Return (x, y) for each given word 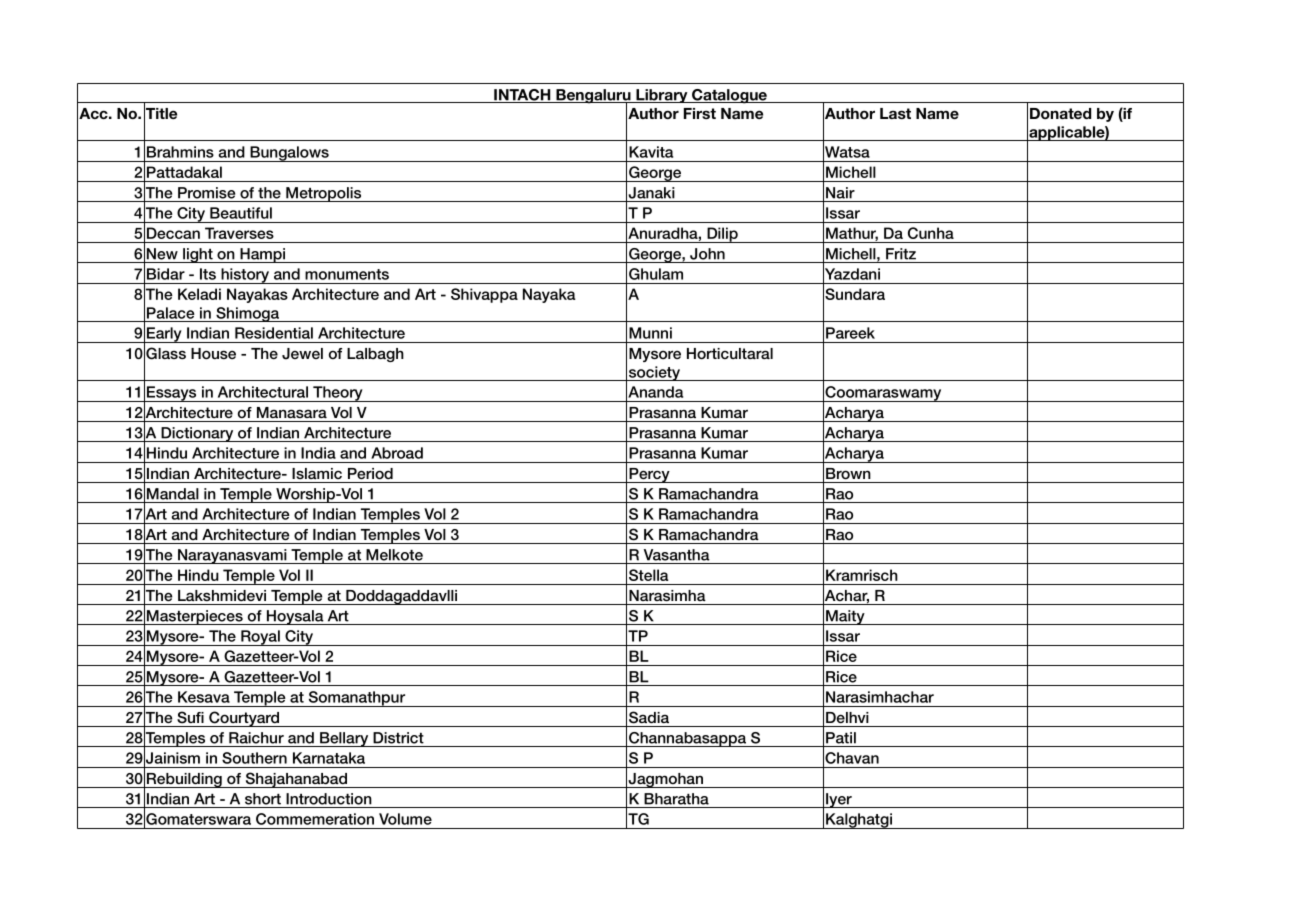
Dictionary (197, 434)
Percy (649, 475)
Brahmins (180, 152)
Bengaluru (593, 97)
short (263, 799)
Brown (848, 474)
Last (895, 113)
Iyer (839, 800)
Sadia (649, 717)
